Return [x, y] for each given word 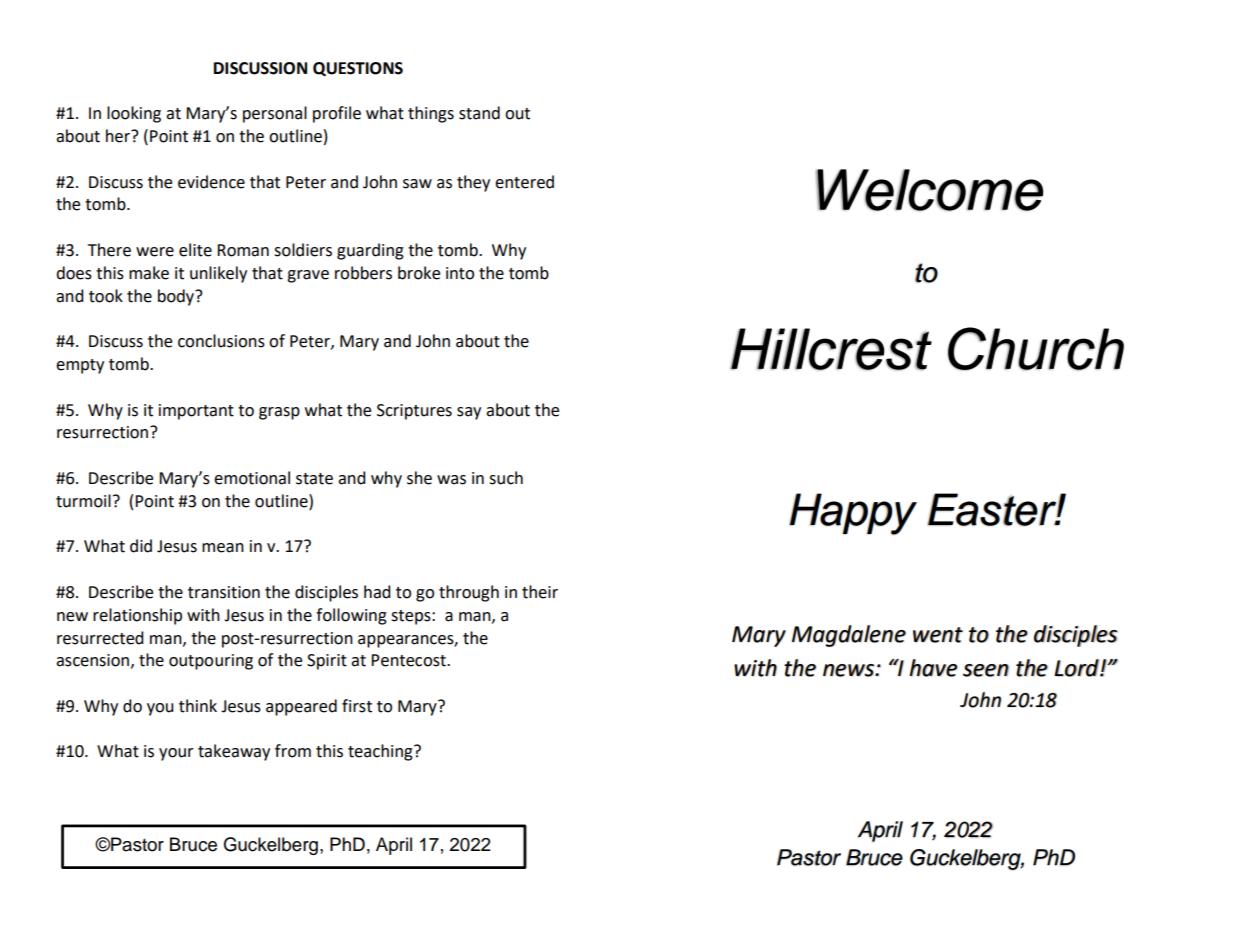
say [469, 413]
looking [134, 114]
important [196, 412]
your [176, 754]
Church [1036, 348]
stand [479, 113]
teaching [381, 752]
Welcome [929, 190]
